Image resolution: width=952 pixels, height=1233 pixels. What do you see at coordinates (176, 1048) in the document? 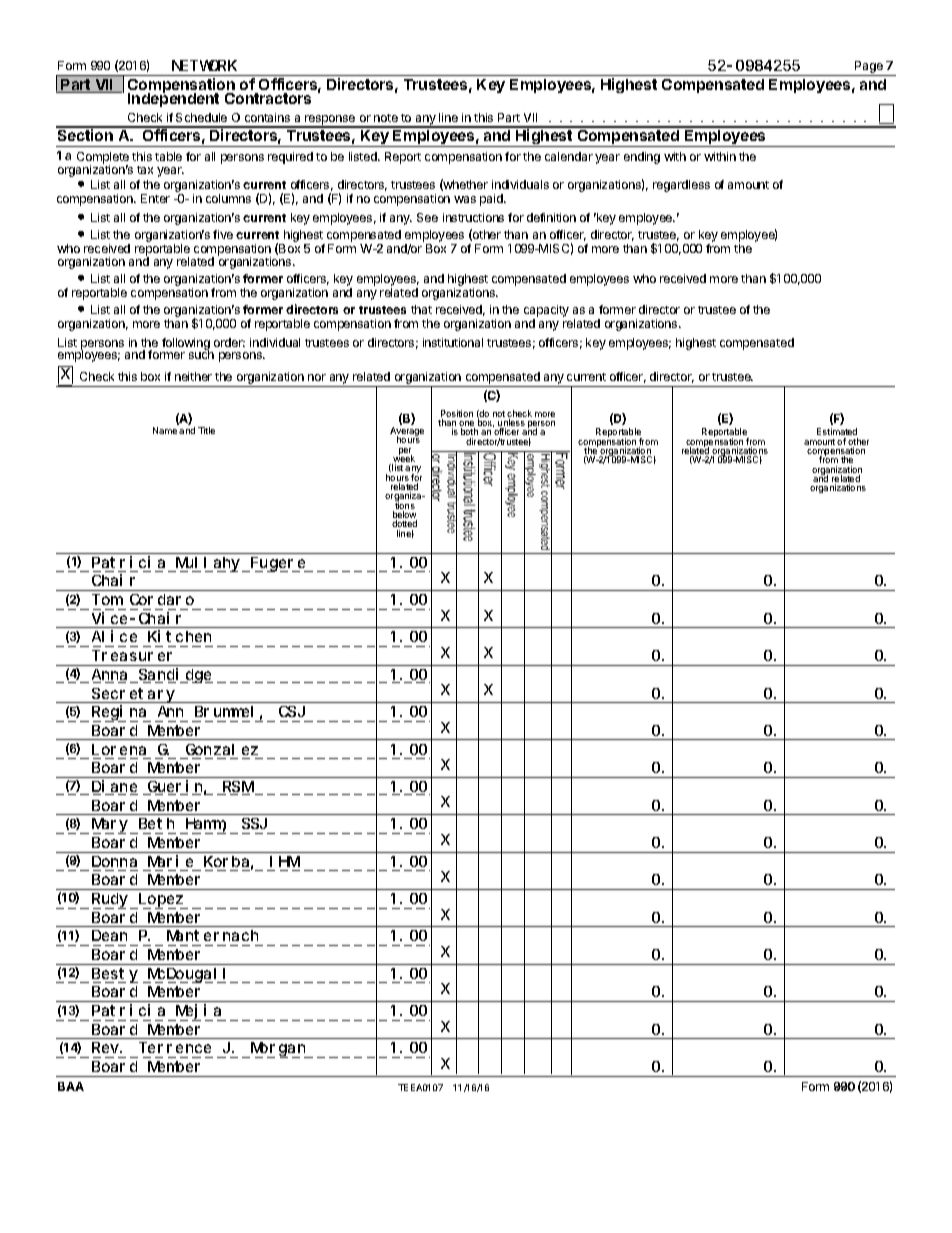
I see `Terrence` at bounding box center [176, 1048].
